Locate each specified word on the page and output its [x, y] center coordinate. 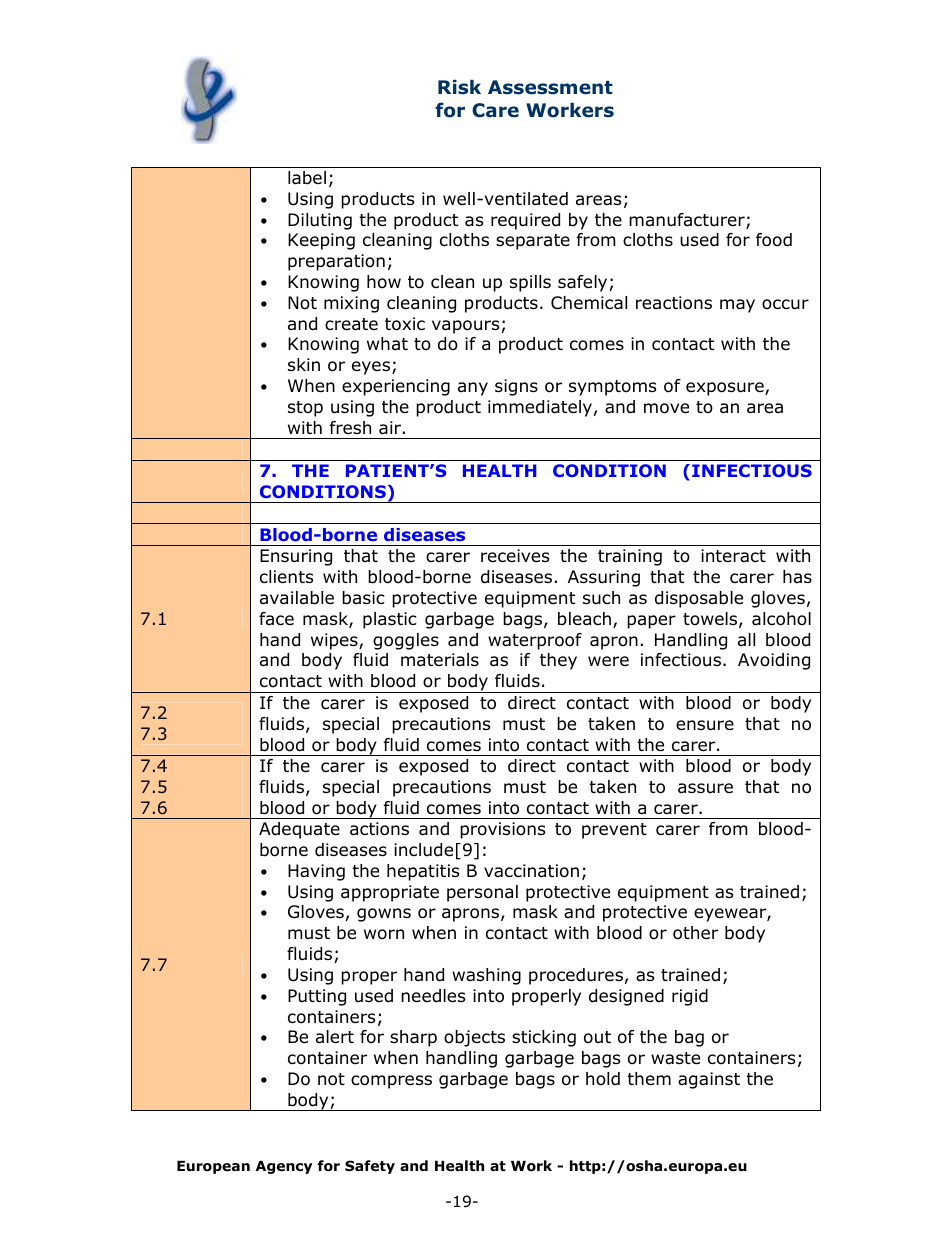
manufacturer [688, 221]
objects [474, 1038]
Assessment [550, 87]
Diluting [320, 221]
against [709, 1080]
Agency [284, 1167]
